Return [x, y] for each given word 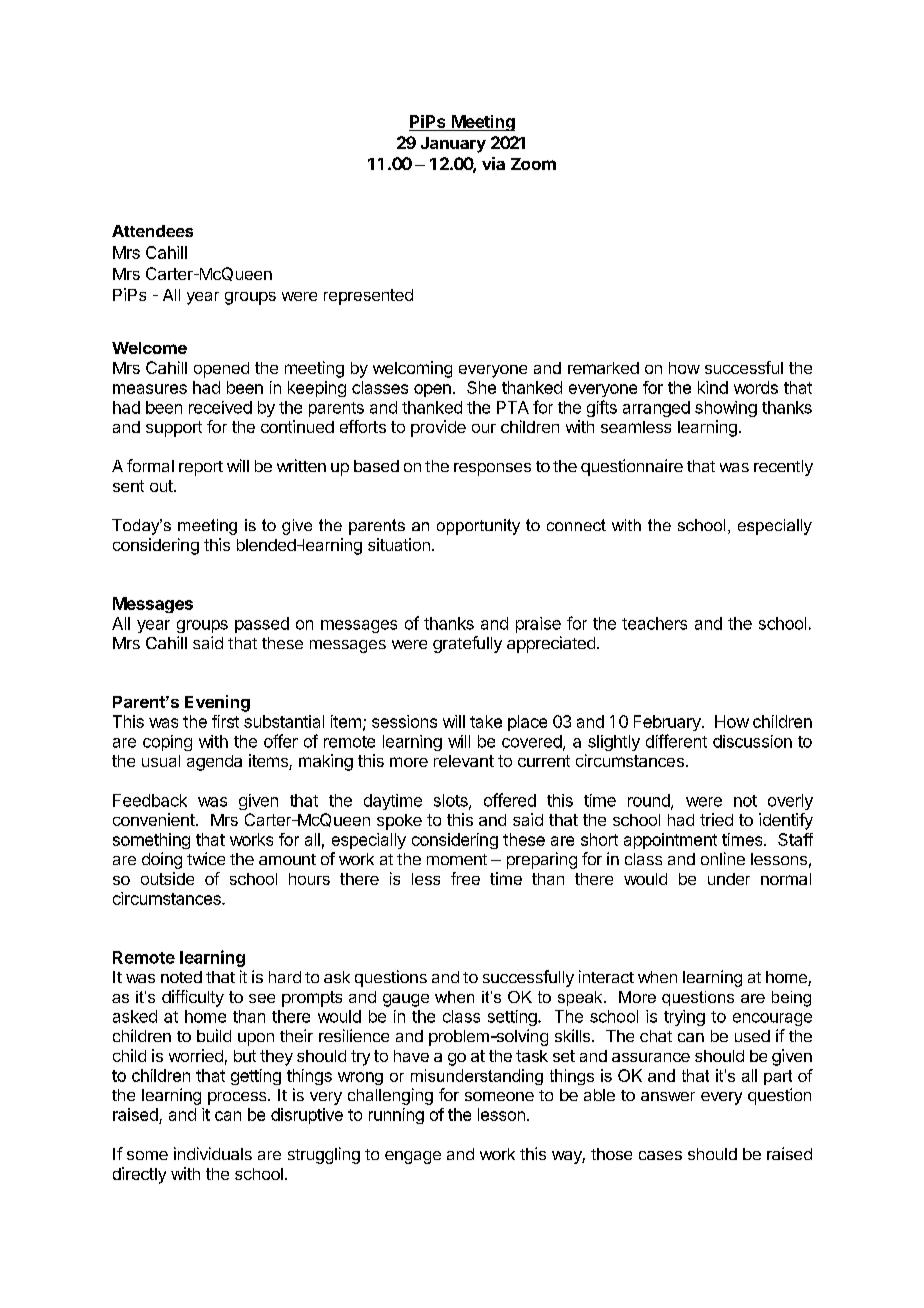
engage [413, 1157]
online [723, 858]
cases [660, 1155]
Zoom [533, 164]
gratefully [467, 644]
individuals [213, 1153]
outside [167, 878]
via [493, 163]
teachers [654, 623]
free [465, 878]
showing [726, 409]
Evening [217, 703]
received [220, 407]
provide [438, 428]
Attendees [152, 231]
